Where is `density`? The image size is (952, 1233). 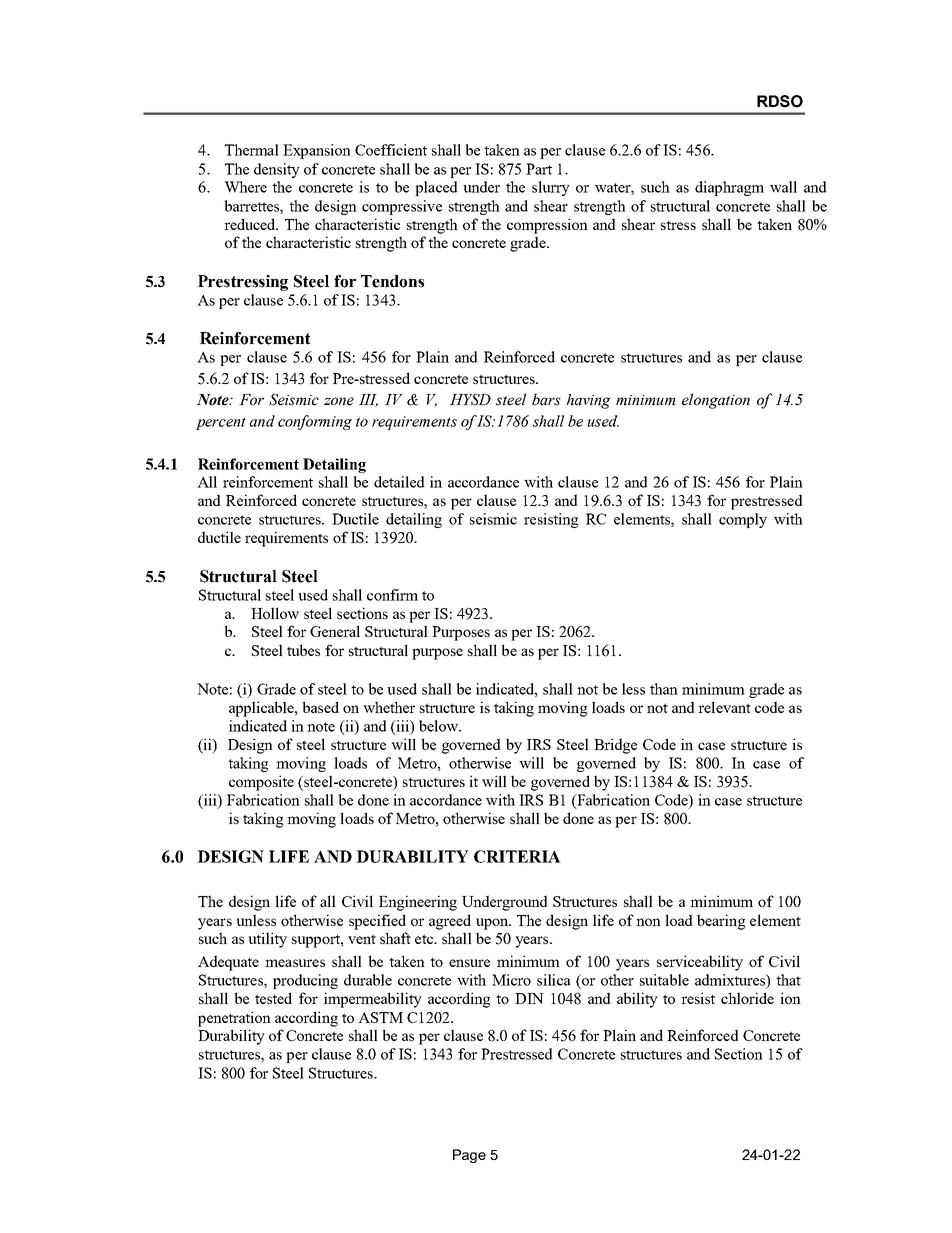
density is located at coordinates (277, 170).
